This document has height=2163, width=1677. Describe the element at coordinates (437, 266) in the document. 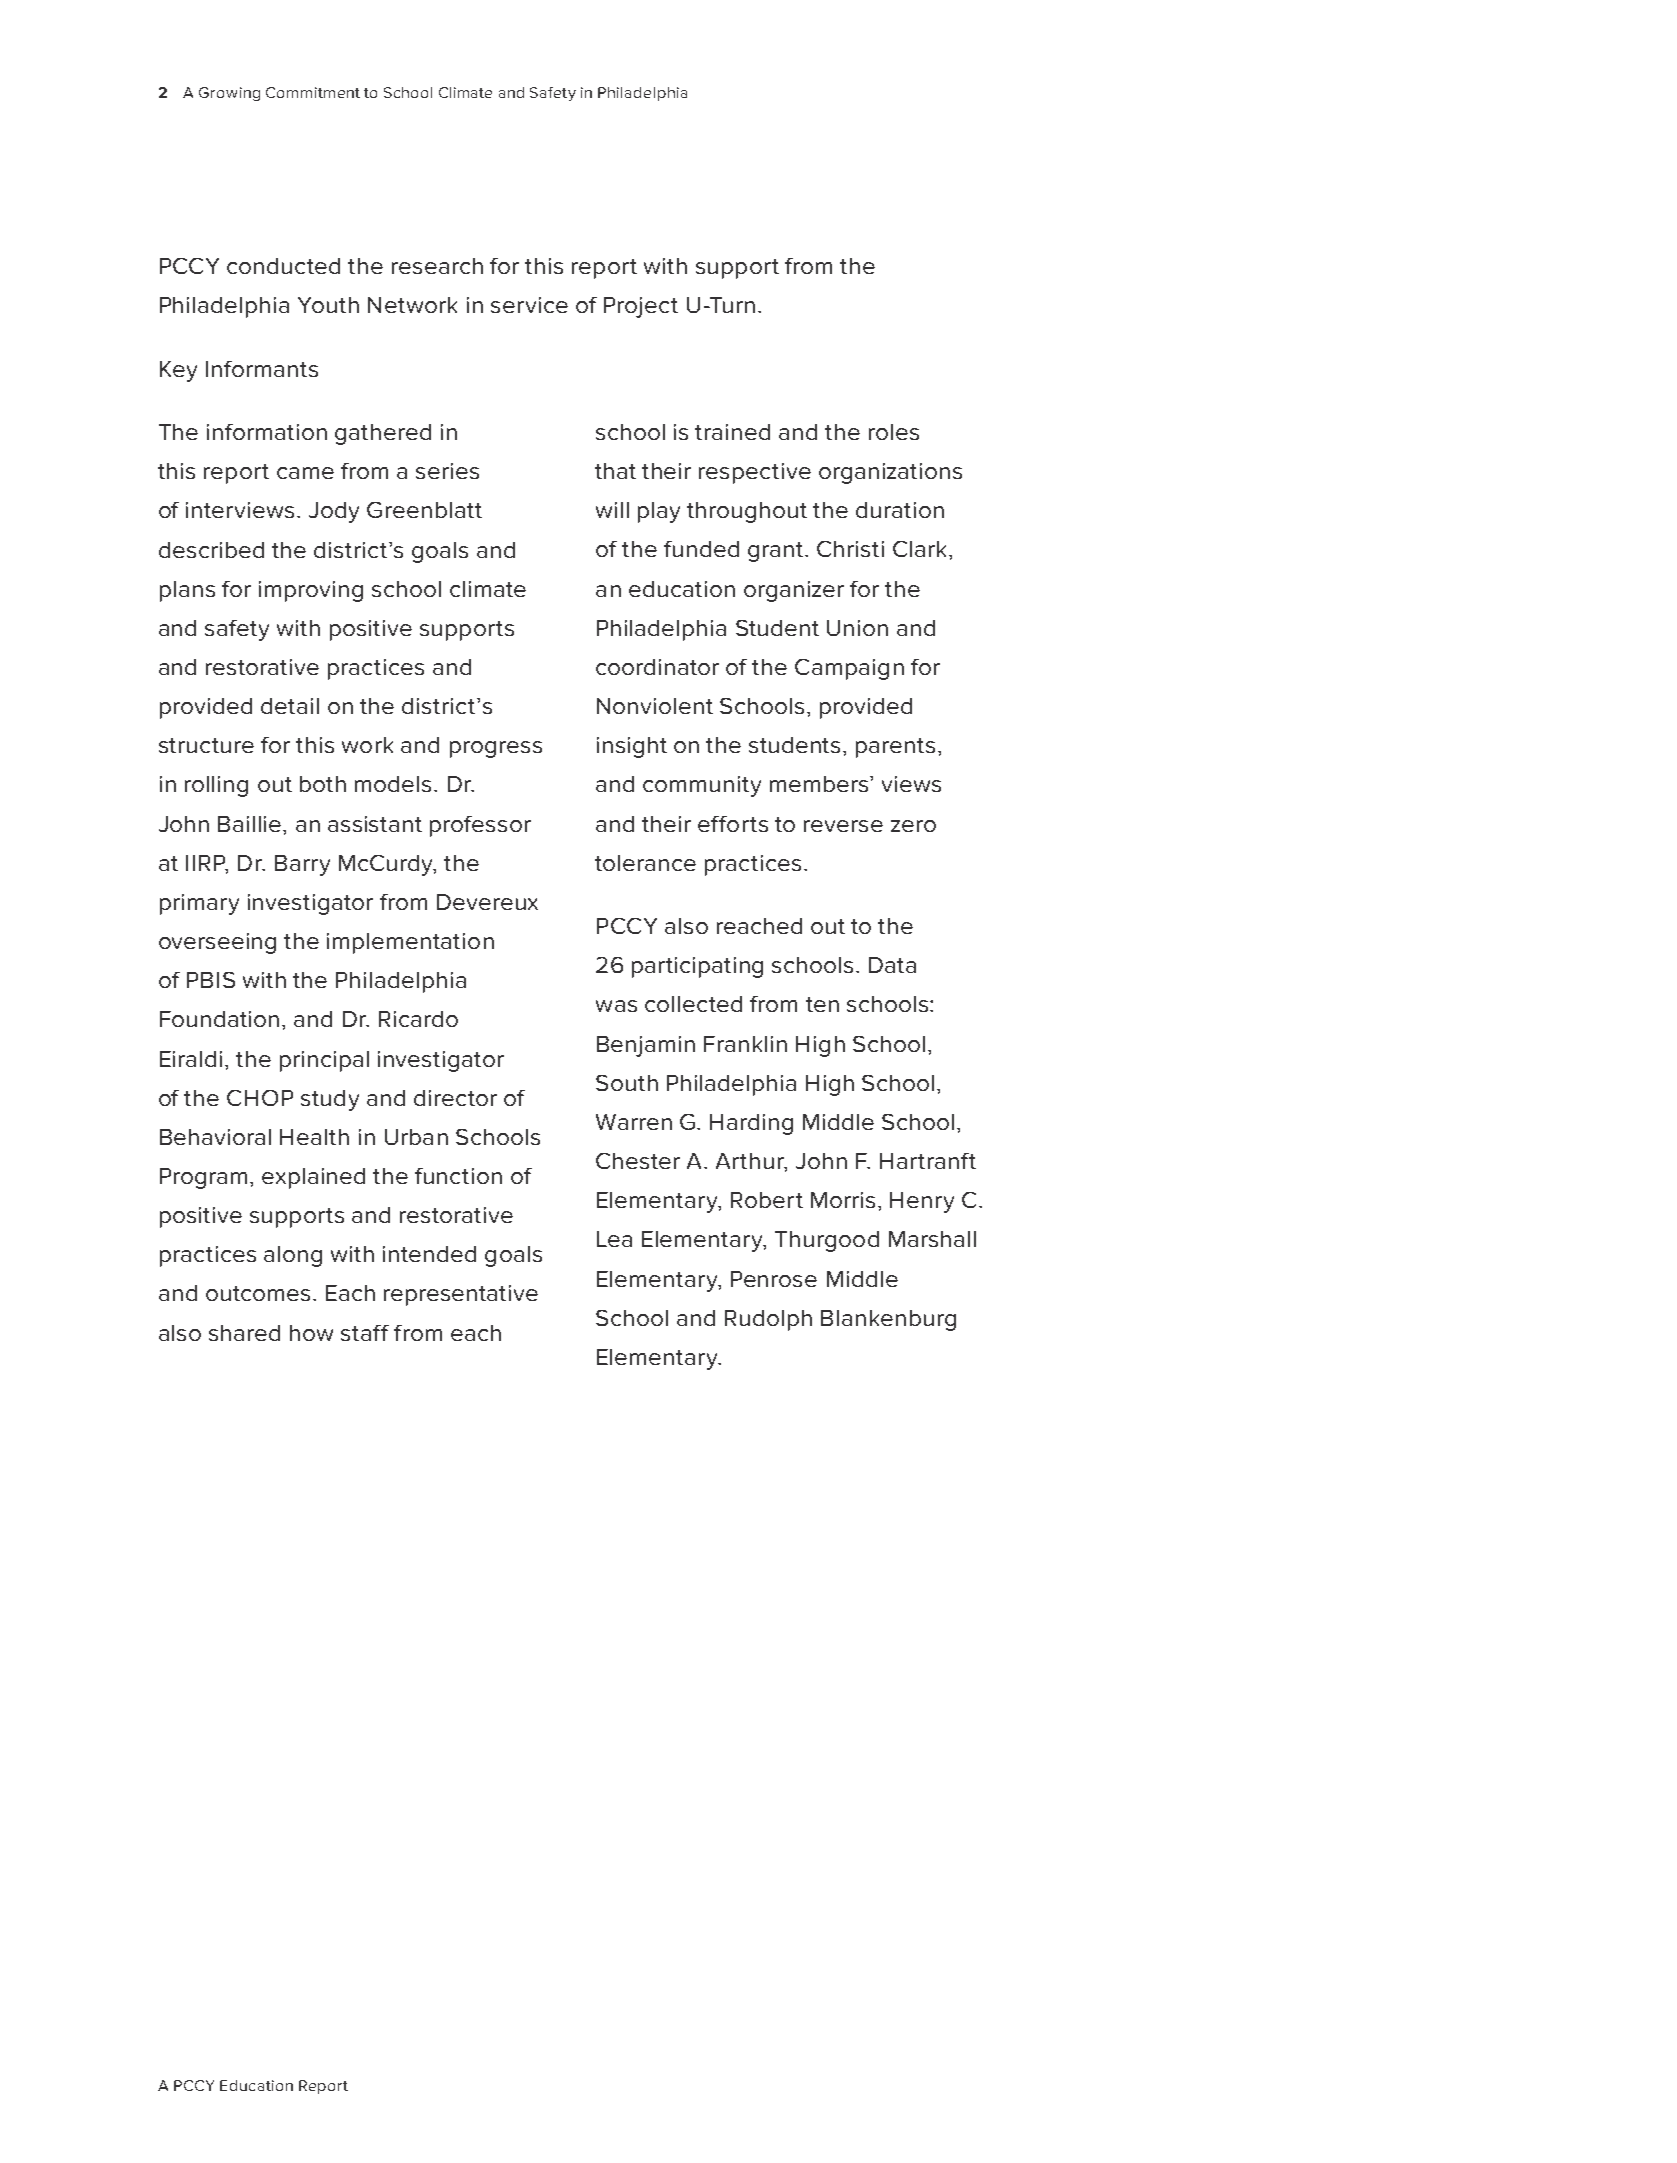

I see `research` at that location.
